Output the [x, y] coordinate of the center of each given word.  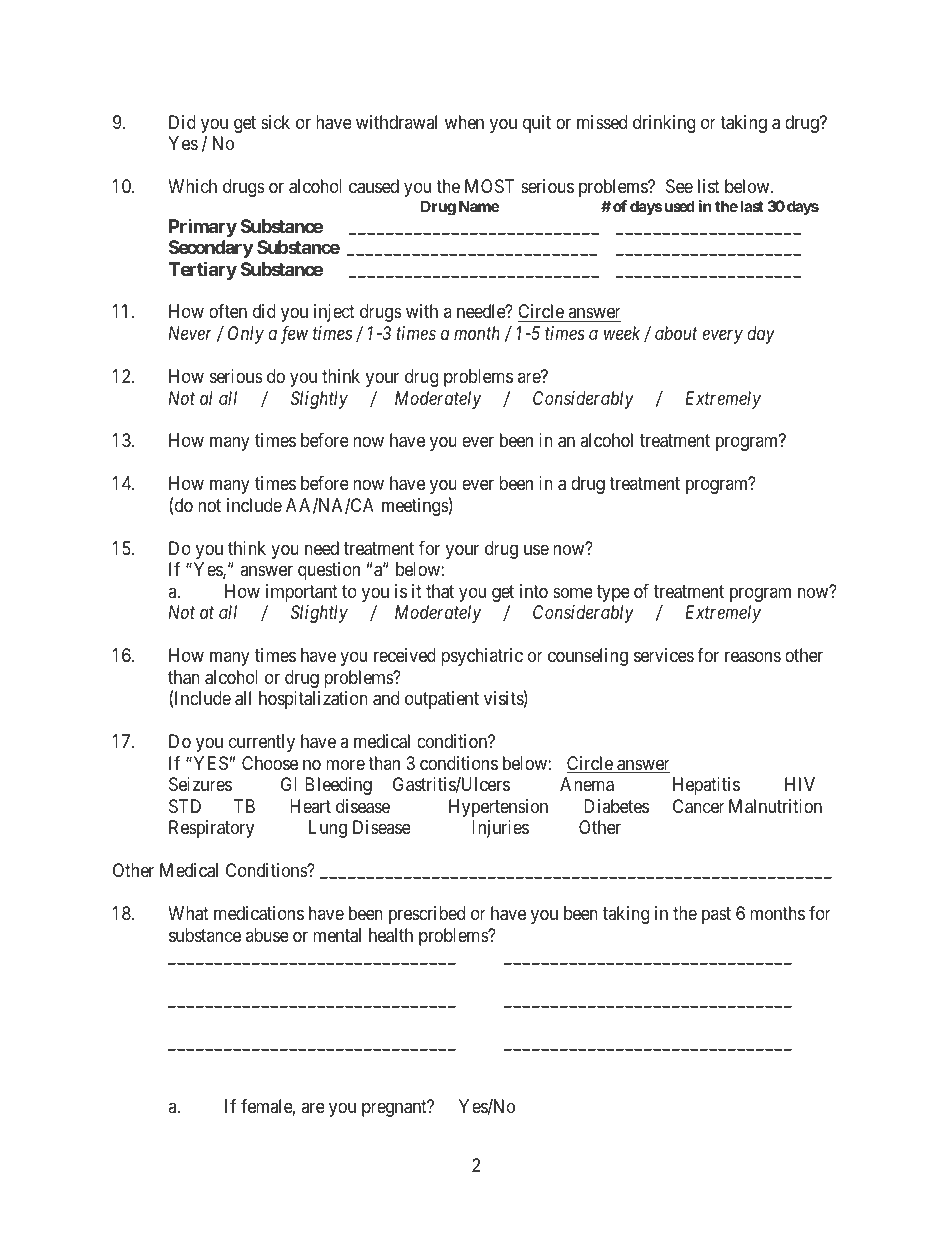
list [709, 186]
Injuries [500, 829]
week [622, 333]
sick [275, 122]
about [676, 333]
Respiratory [211, 829]
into [534, 591]
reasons [753, 657]
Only [246, 335]
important [302, 594]
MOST [489, 186]
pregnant [395, 1109]
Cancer [699, 806]
